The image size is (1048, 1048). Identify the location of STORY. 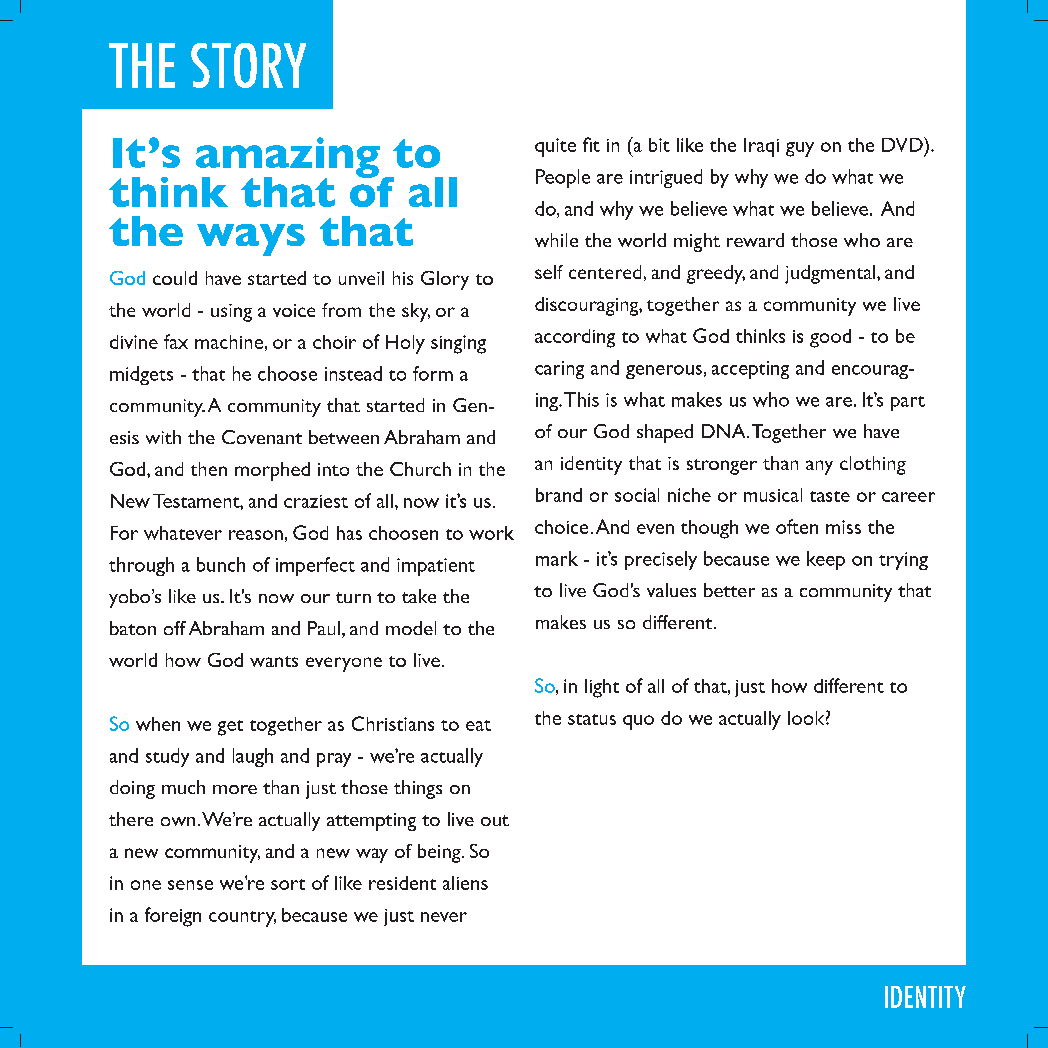
(248, 65).
